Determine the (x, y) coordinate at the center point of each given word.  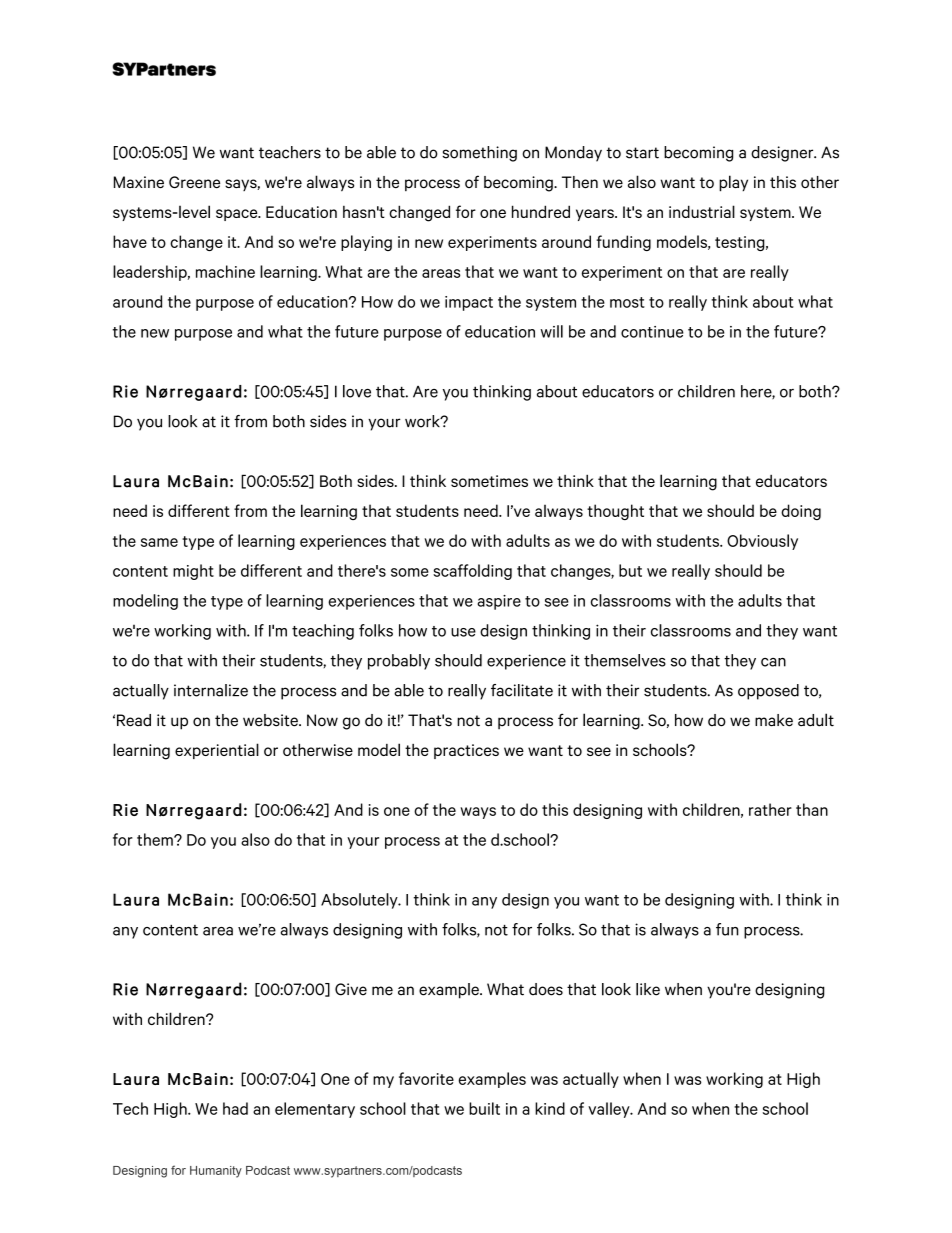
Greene (194, 182)
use (463, 632)
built (484, 1108)
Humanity (216, 1172)
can (773, 662)
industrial (702, 211)
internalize (211, 690)
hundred (541, 211)
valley (610, 1110)
